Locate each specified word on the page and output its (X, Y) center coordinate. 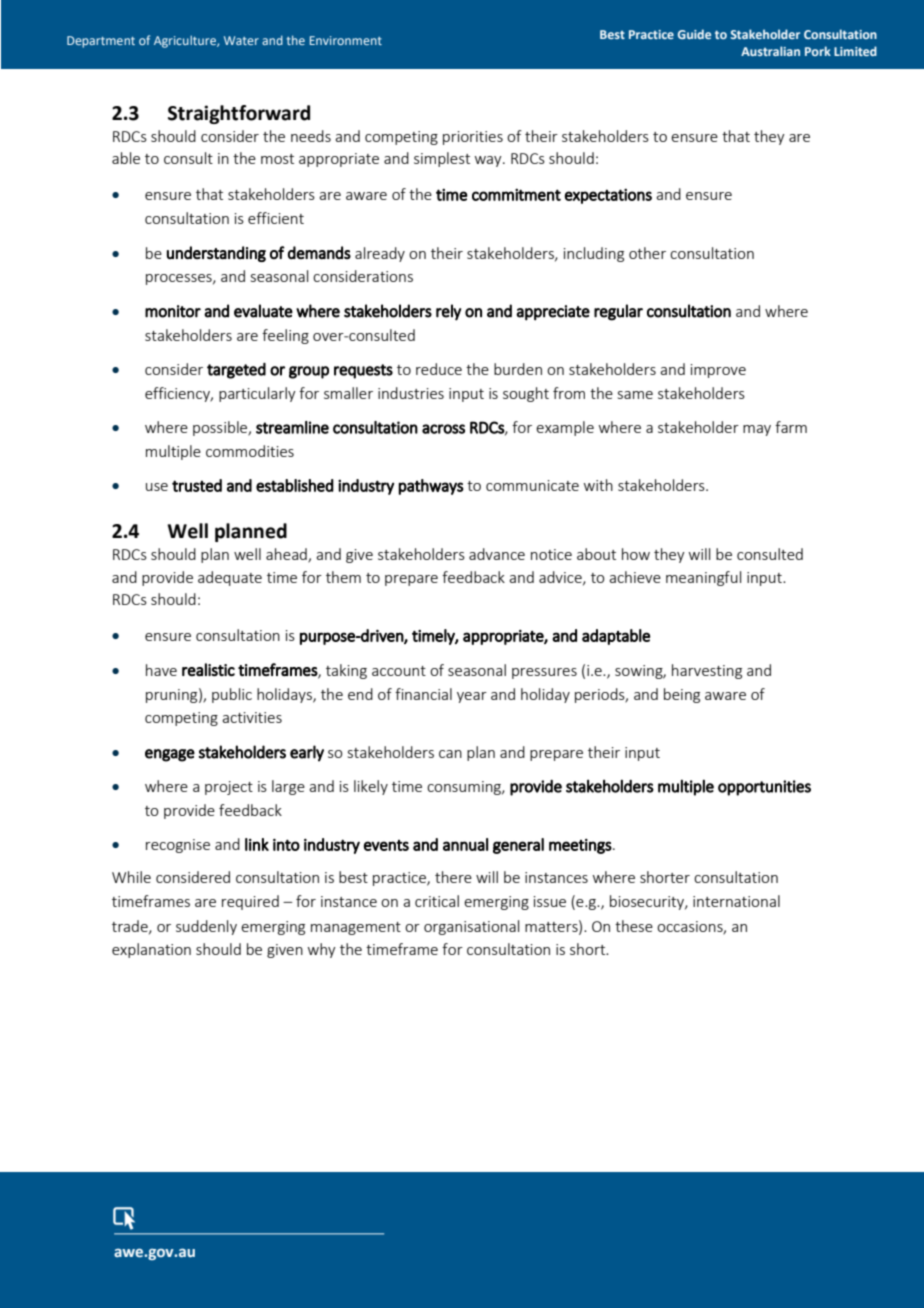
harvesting (707, 671)
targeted (236, 370)
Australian (770, 51)
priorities (473, 138)
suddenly (206, 927)
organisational (471, 927)
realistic (208, 670)
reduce (439, 369)
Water (241, 40)
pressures (544, 673)
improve (718, 371)
